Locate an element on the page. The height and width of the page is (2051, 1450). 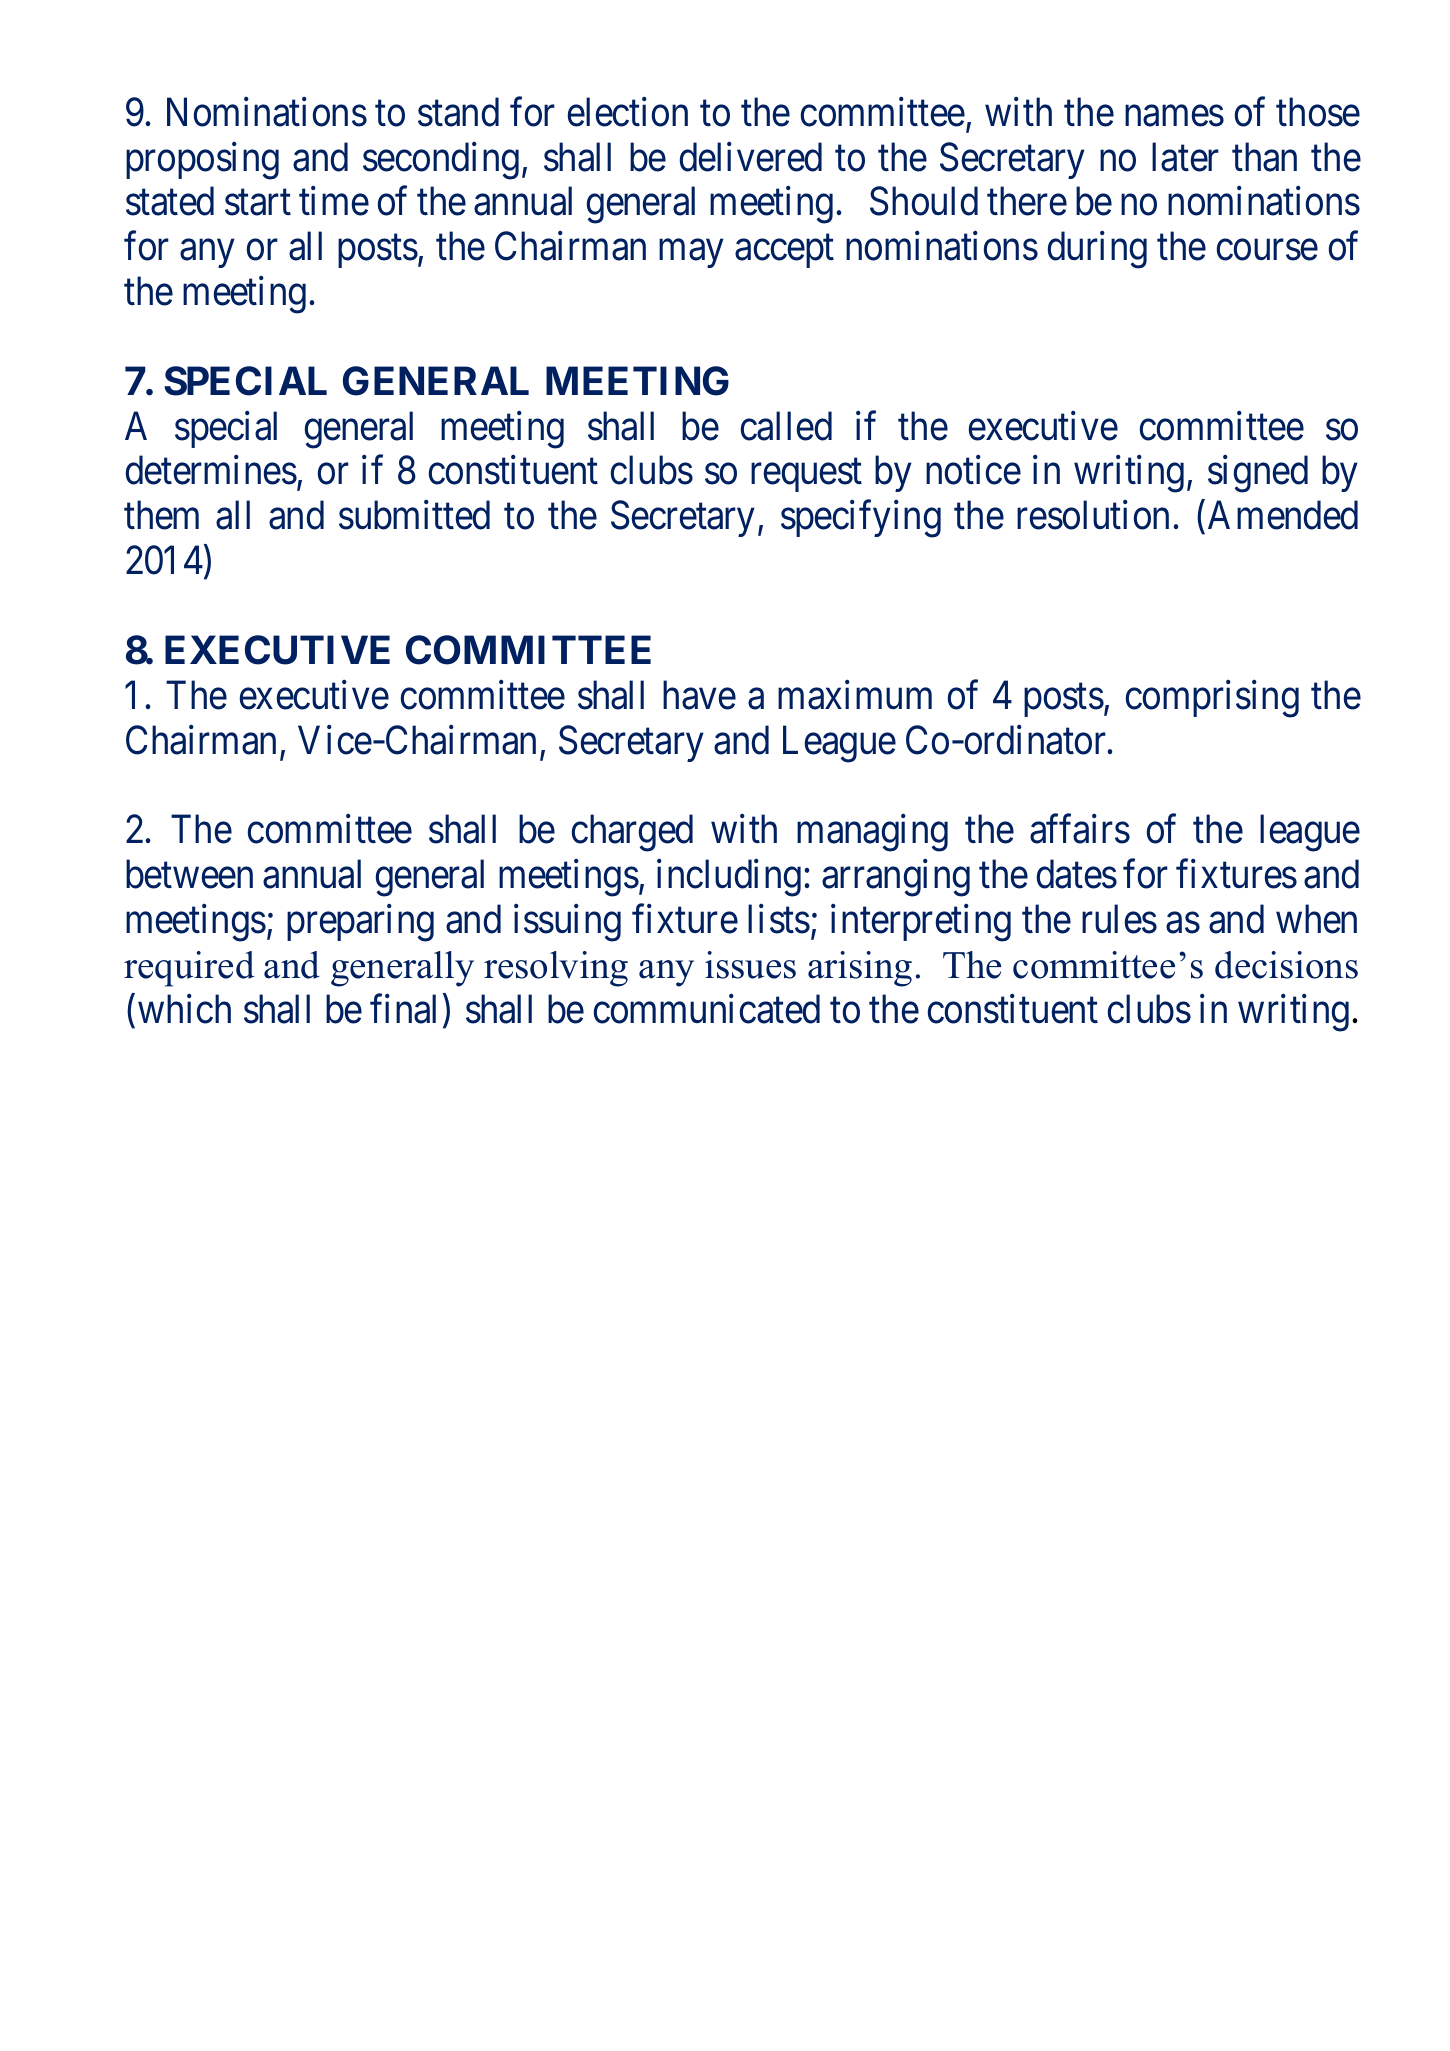
signed is located at coordinates (1258, 474).
